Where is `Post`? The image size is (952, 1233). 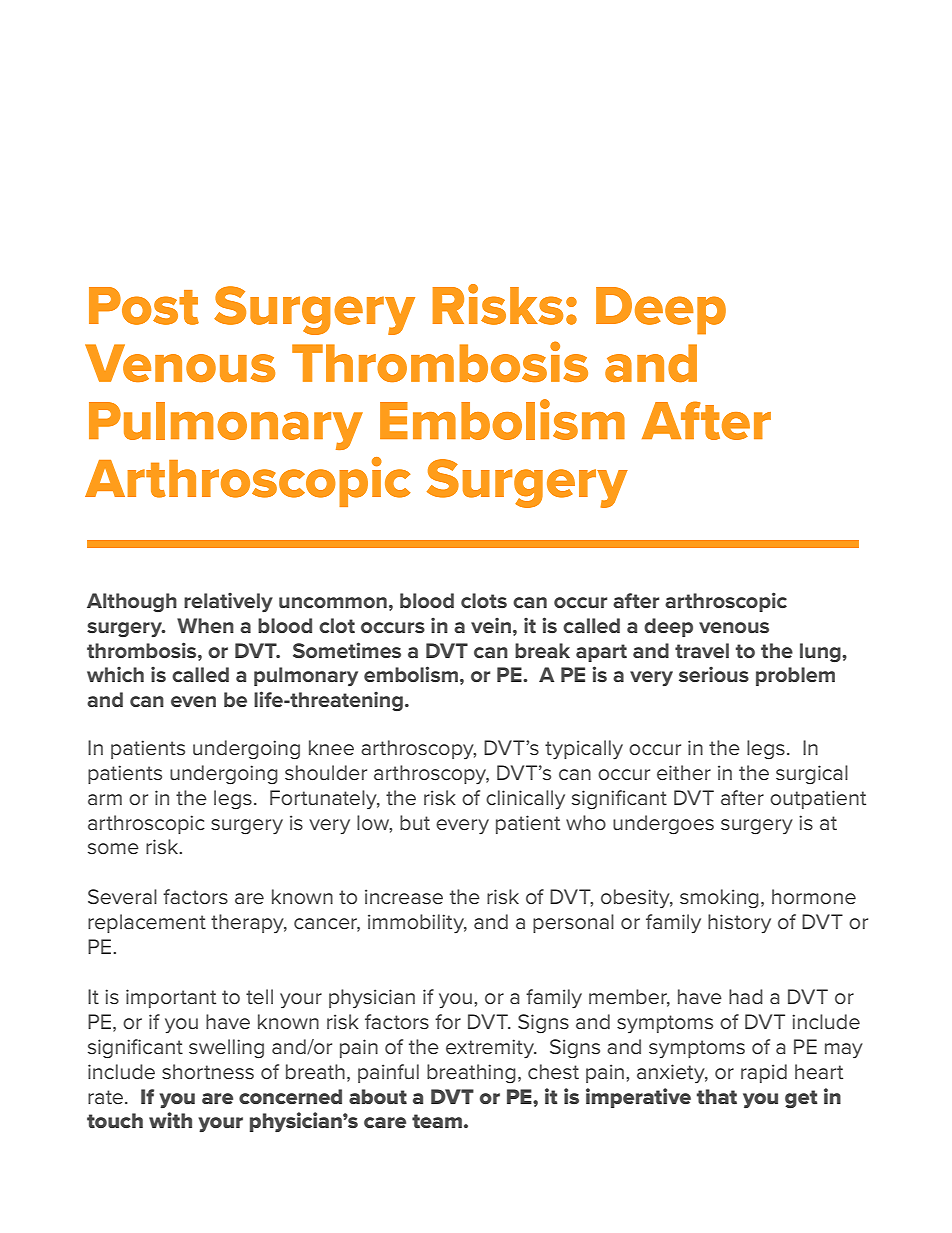
Post is located at coordinates (144, 306).
